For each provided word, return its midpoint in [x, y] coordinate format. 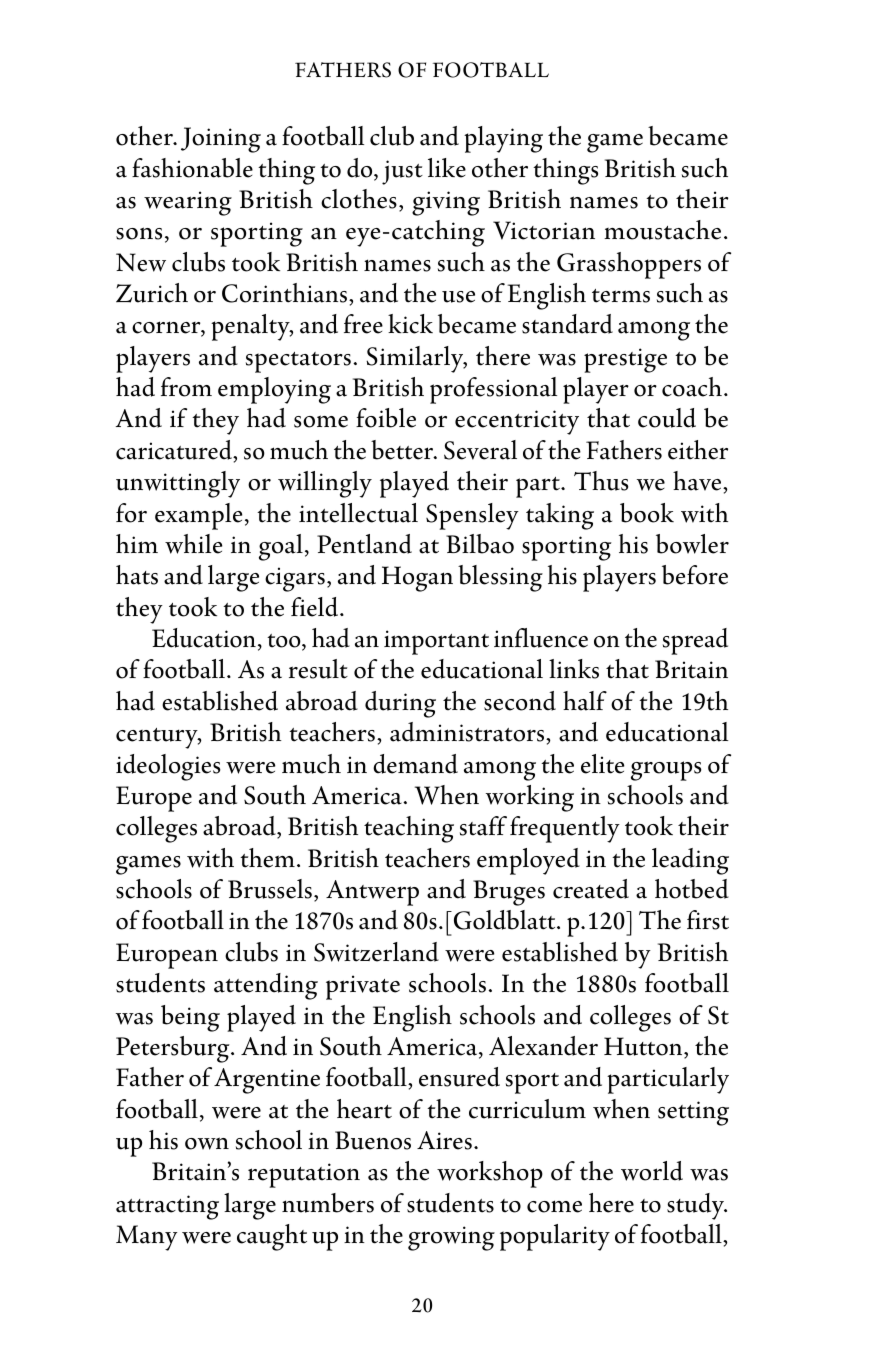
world [652, 1171]
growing [451, 1238]
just [402, 172]
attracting [167, 1207]
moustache [662, 230]
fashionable [192, 168]
